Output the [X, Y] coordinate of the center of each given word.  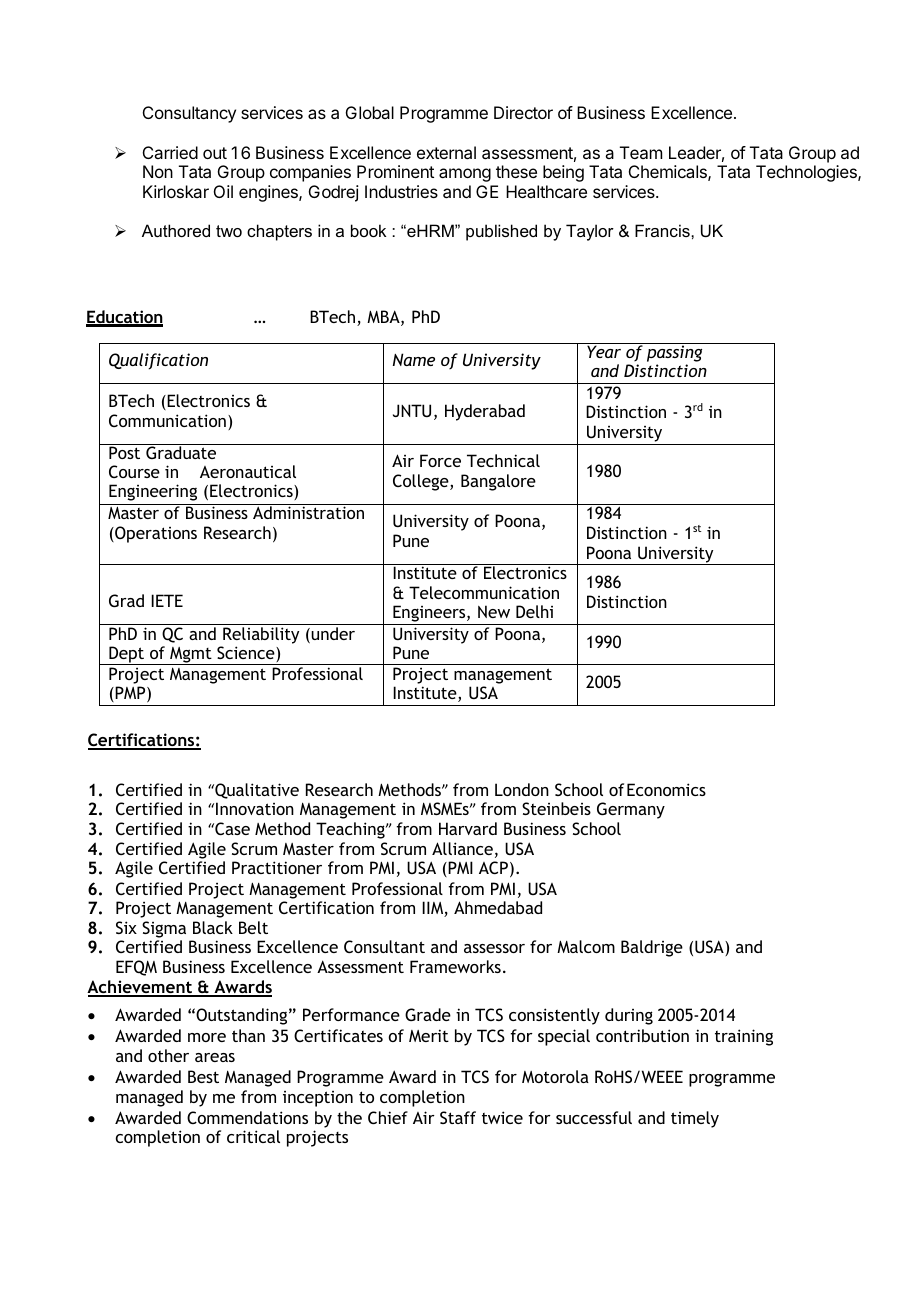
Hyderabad [485, 412]
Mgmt [191, 656]
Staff [458, 1117]
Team [641, 152]
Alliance [462, 848]
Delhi [534, 611]
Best [203, 1076]
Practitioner [277, 867]
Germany [631, 810]
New [494, 611]
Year [604, 351]
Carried [170, 152]
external [446, 152]
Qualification [158, 361]
